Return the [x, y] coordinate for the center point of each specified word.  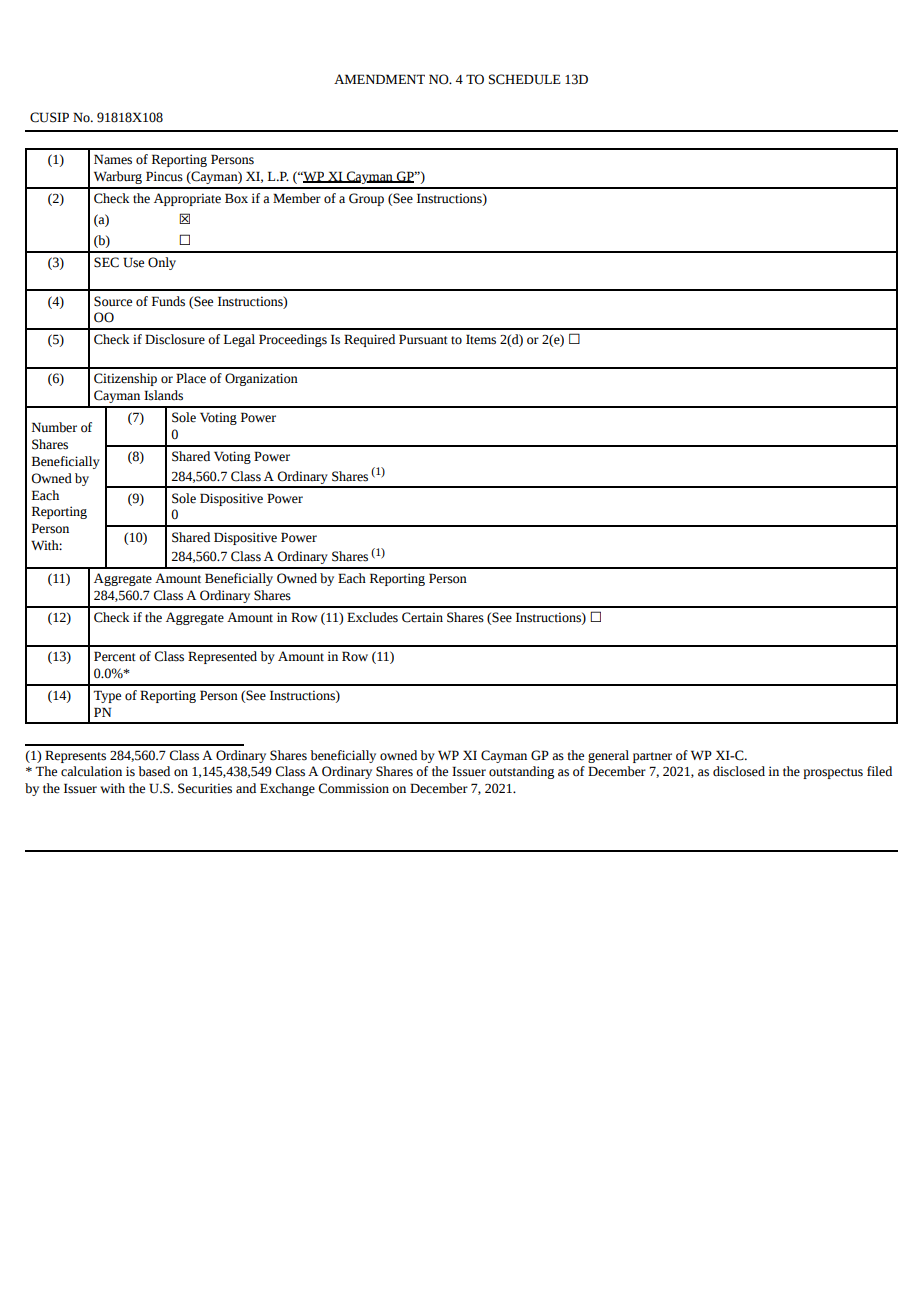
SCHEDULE [525, 79]
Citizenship [125, 379]
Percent [115, 656]
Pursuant [423, 339]
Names [113, 159]
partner [652, 757]
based [154, 771]
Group [366, 199]
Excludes [372, 617]
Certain [422, 617]
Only [162, 263]
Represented [222, 657]
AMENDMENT [379, 79]
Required [369, 340]
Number [54, 427]
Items [481, 339]
